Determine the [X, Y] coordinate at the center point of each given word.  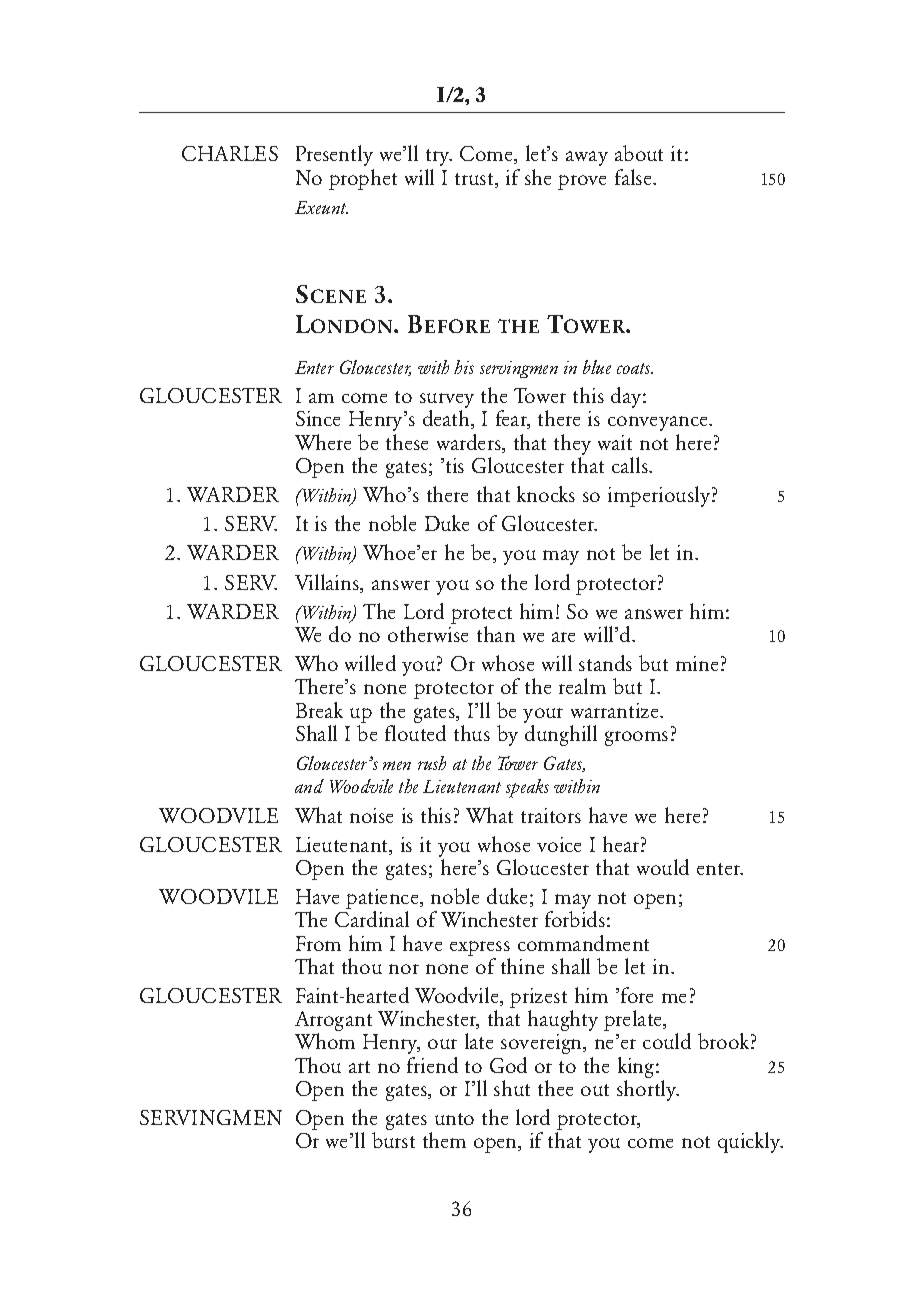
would [663, 867]
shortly [648, 1089]
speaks [527, 788]
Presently [334, 155]
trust [475, 179]
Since [318, 418]
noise [371, 815]
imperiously [659, 496]
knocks [546, 494]
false [634, 177]
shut [512, 1088]
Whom [325, 1041]
